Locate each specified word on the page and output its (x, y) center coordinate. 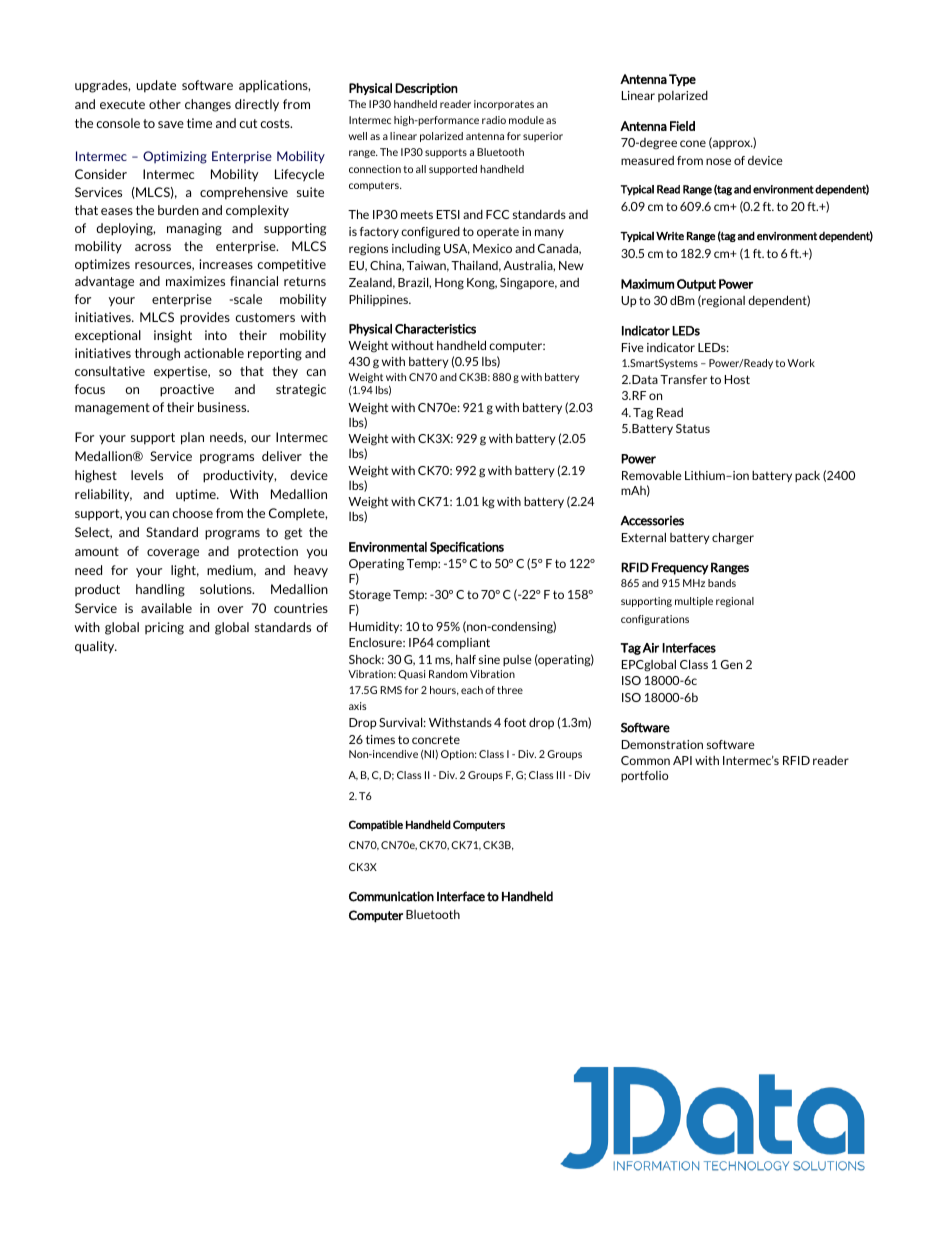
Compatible (376, 825)
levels (147, 475)
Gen (731, 664)
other (165, 104)
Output (696, 285)
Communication (391, 896)
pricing (164, 628)
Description (426, 89)
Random (448, 674)
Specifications (467, 548)
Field (682, 126)
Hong (449, 284)
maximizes (195, 281)
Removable (652, 475)
